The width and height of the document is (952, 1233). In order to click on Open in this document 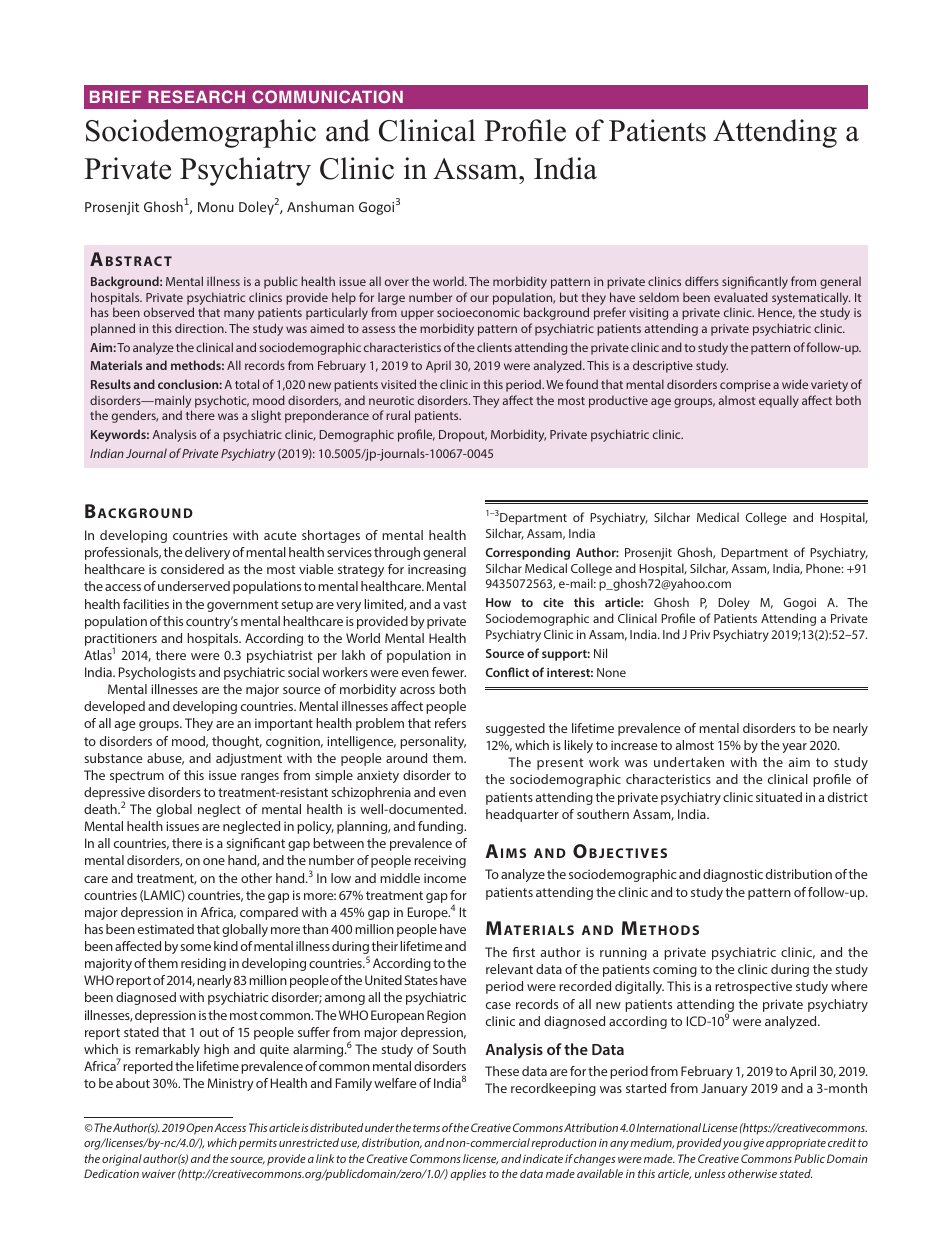, I will do `click(199, 1129)`.
